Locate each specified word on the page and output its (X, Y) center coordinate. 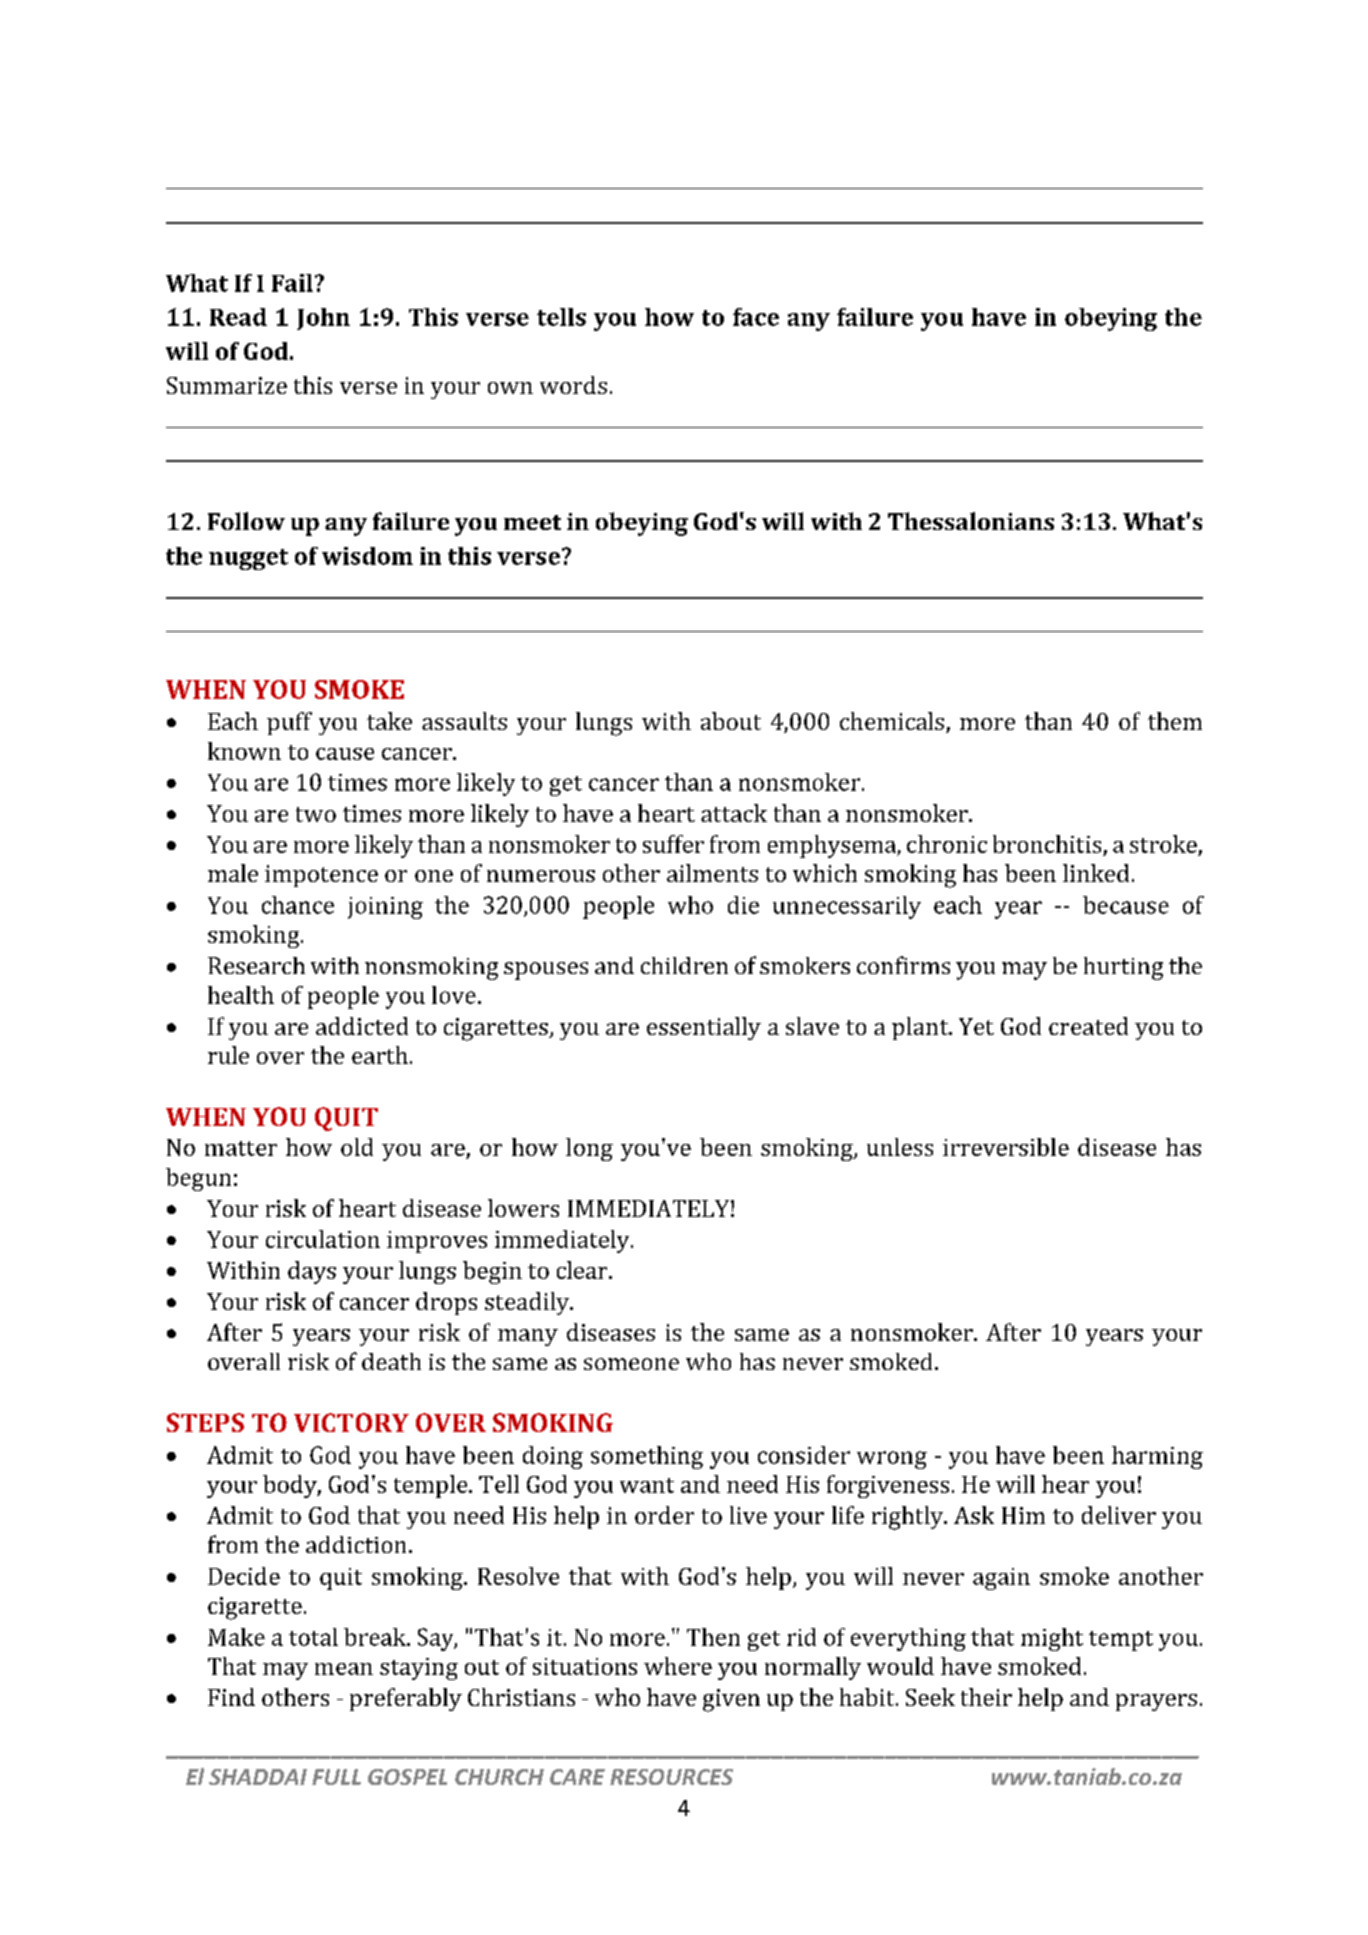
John (323, 319)
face (756, 317)
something (647, 1457)
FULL (336, 1777)
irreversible (1006, 1147)
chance (298, 905)
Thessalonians (971, 521)
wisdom (367, 556)
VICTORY (351, 1422)
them (1175, 721)
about (731, 721)
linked (1096, 873)
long (589, 1149)
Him (1023, 1515)
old (357, 1147)
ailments (712, 873)
